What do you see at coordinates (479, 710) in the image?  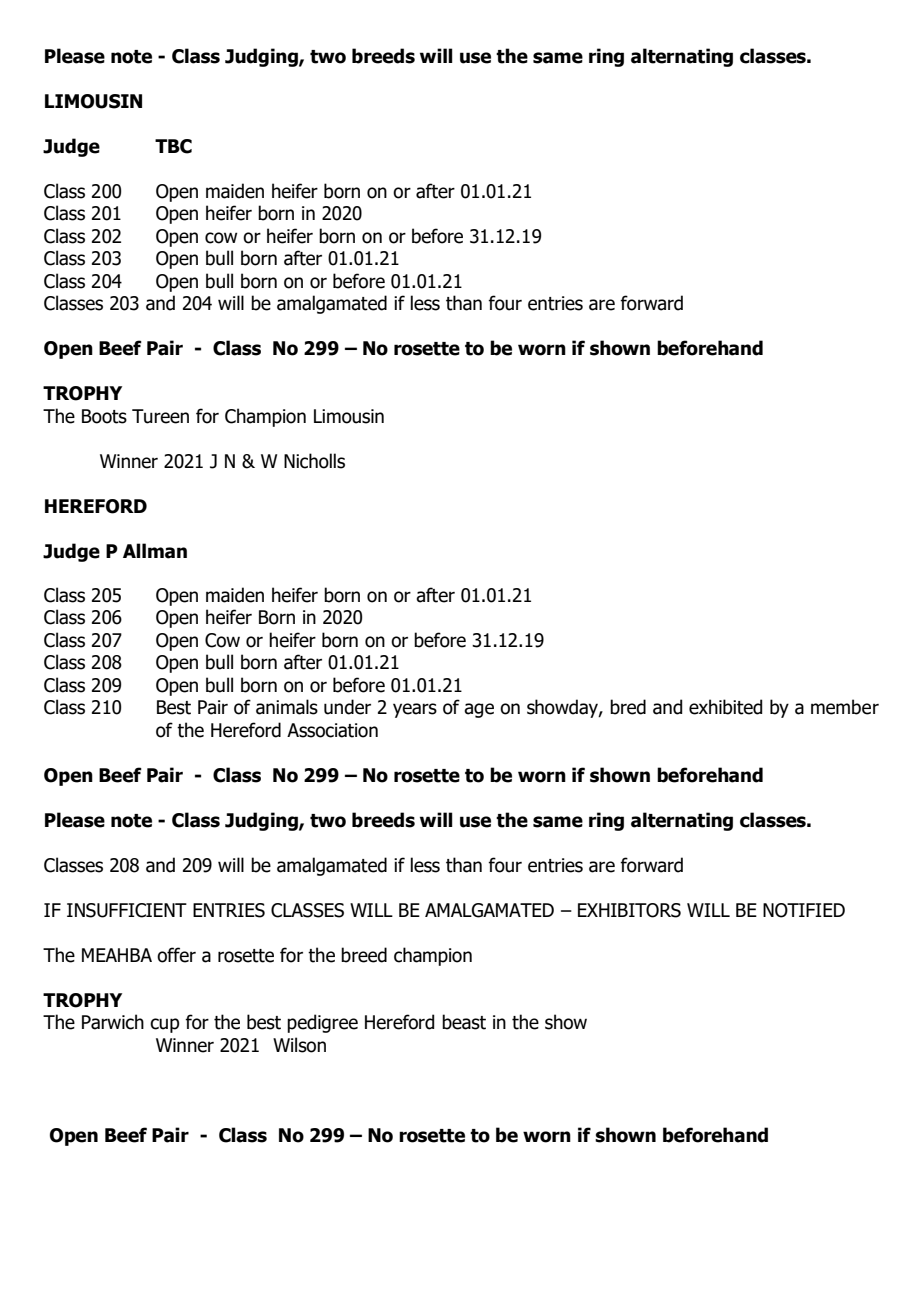 I see `age` at bounding box center [479, 710].
